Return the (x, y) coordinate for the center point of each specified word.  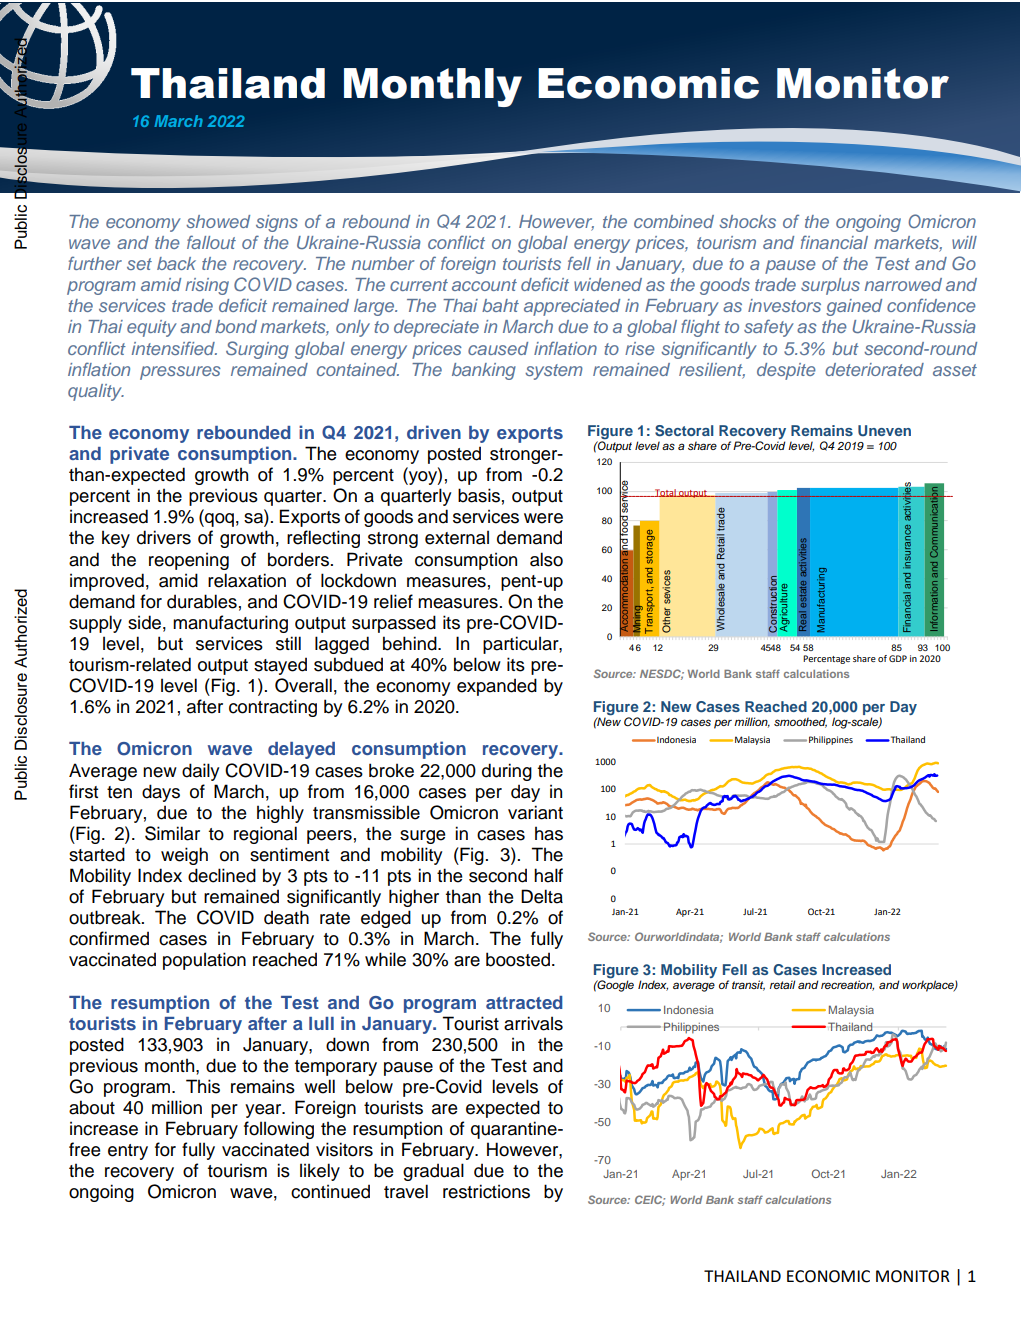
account (484, 285)
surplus (830, 286)
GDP (898, 658)
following (279, 1130)
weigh (184, 856)
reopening (189, 561)
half (548, 875)
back (176, 263)
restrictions (486, 1191)
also (546, 559)
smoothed (800, 722)
